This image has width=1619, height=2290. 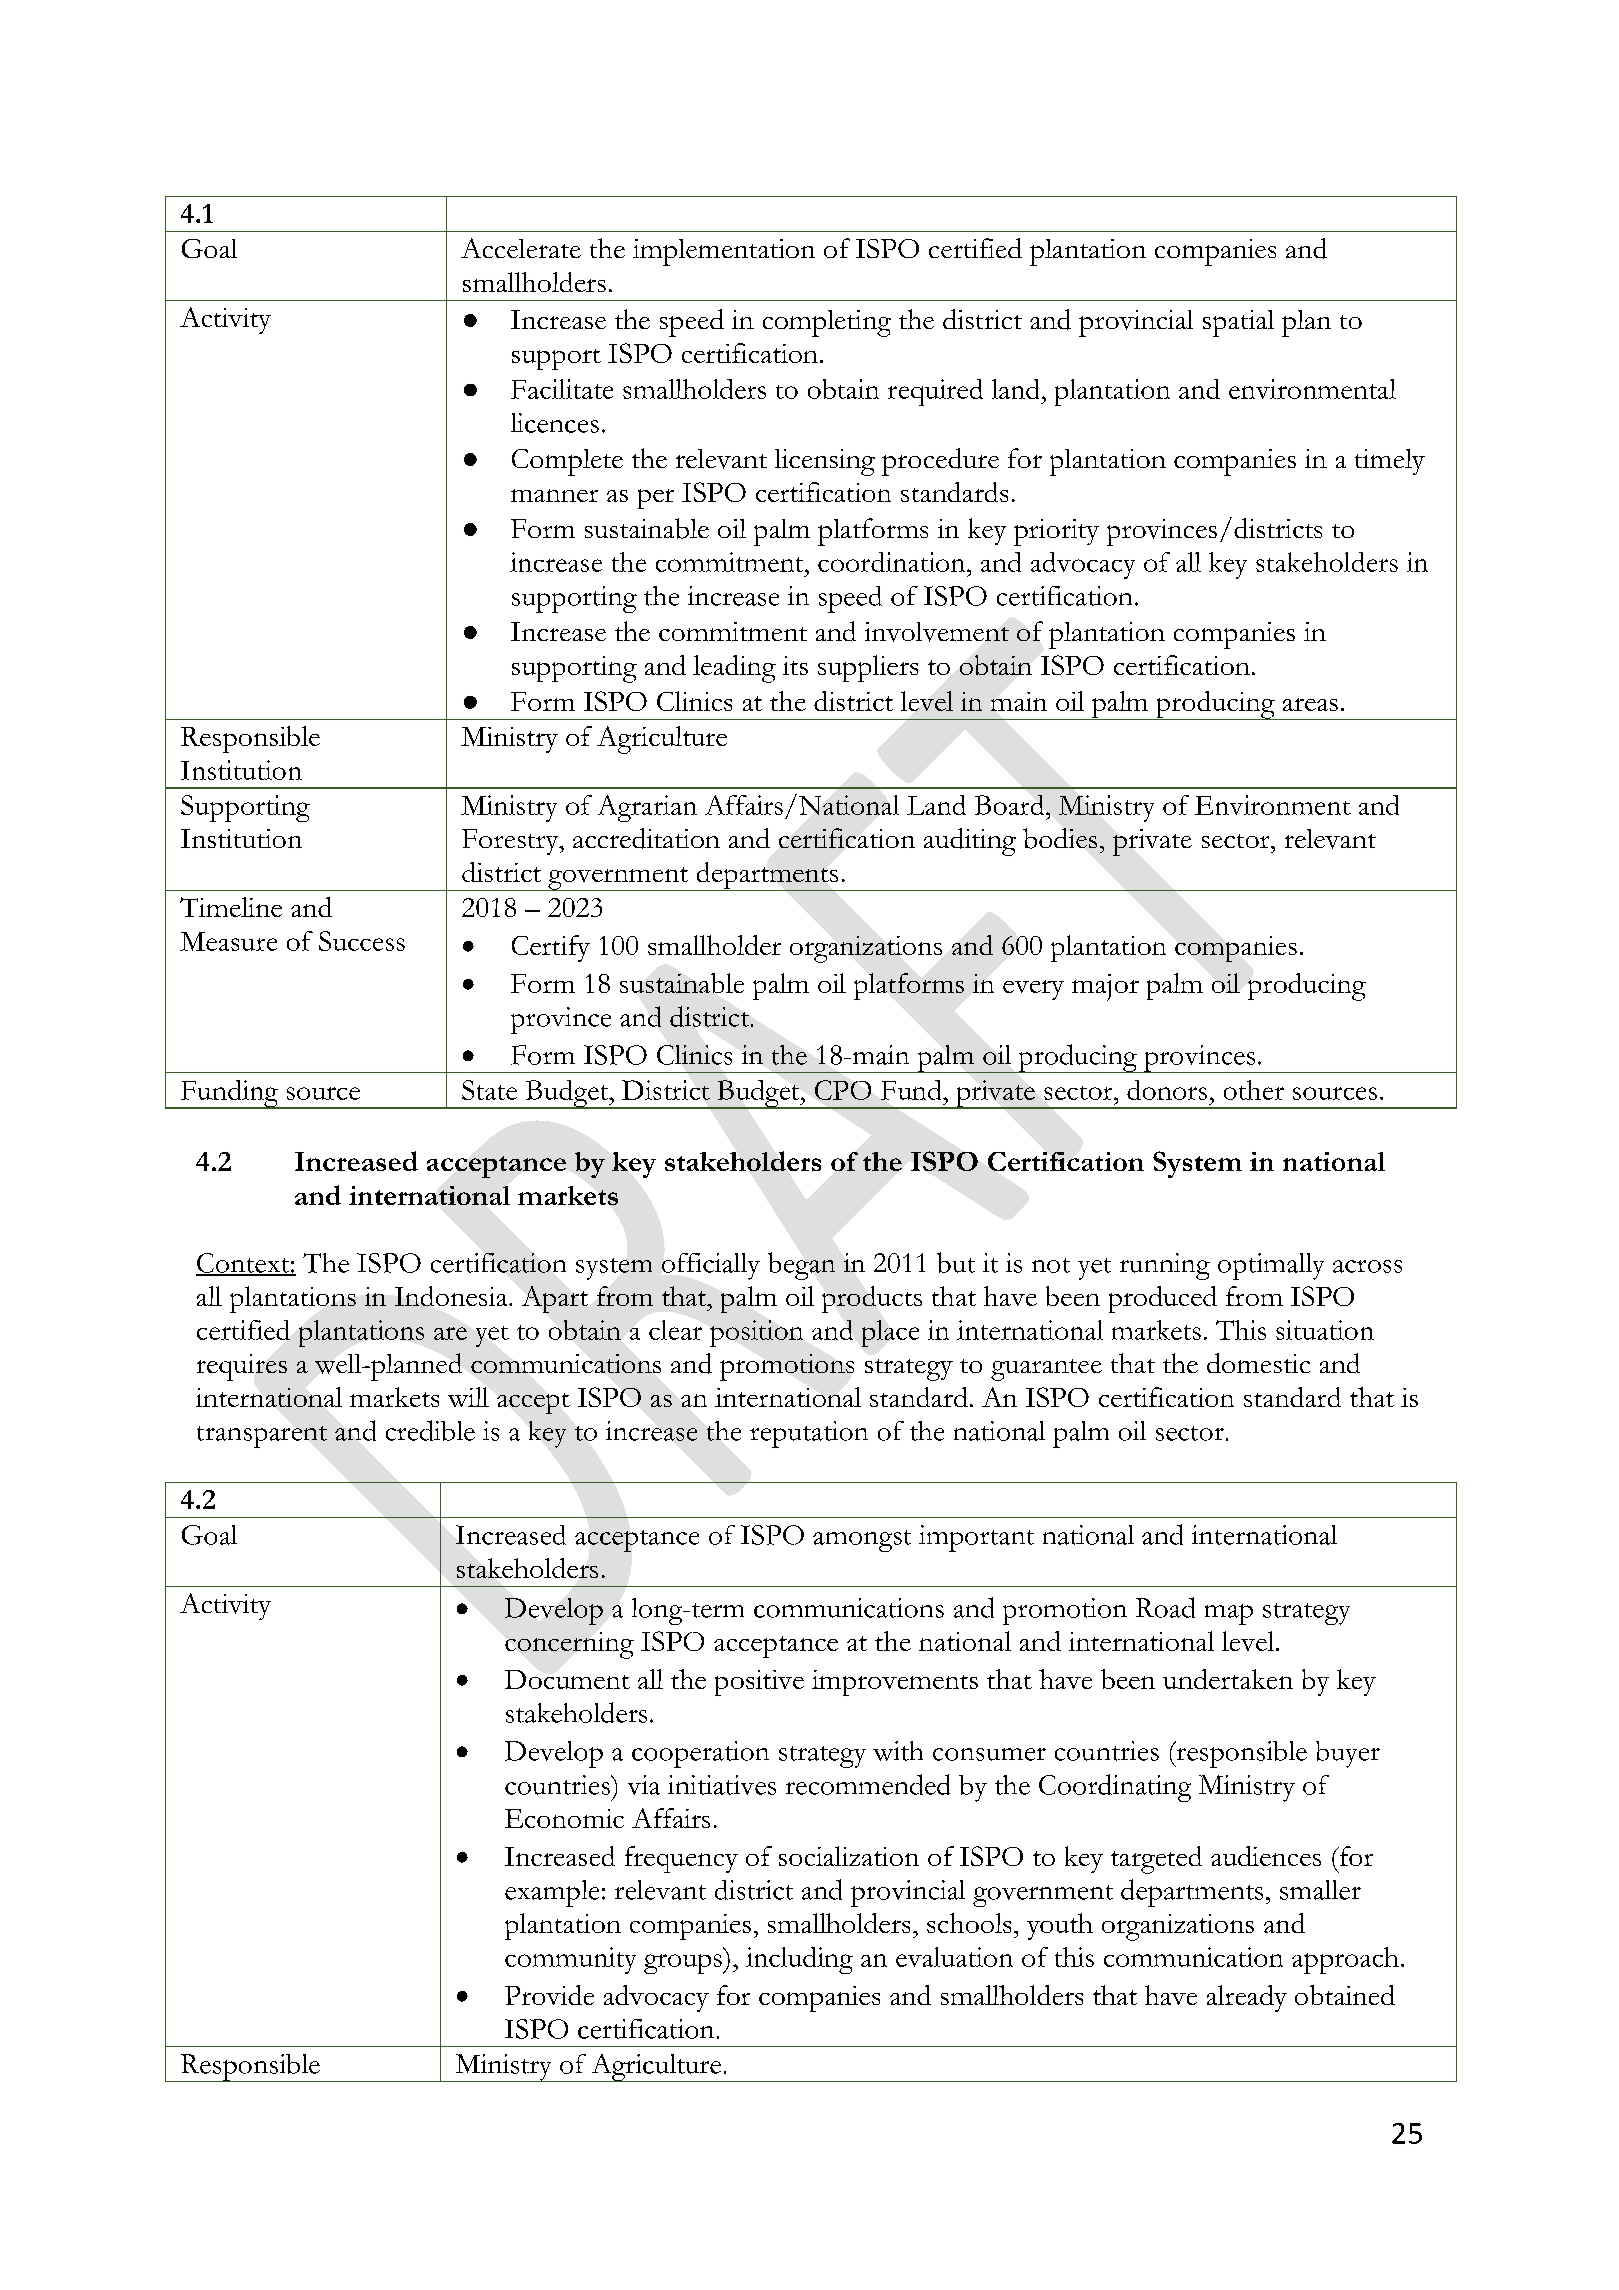 What do you see at coordinates (489, 1090) in the image?
I see `State` at bounding box center [489, 1090].
